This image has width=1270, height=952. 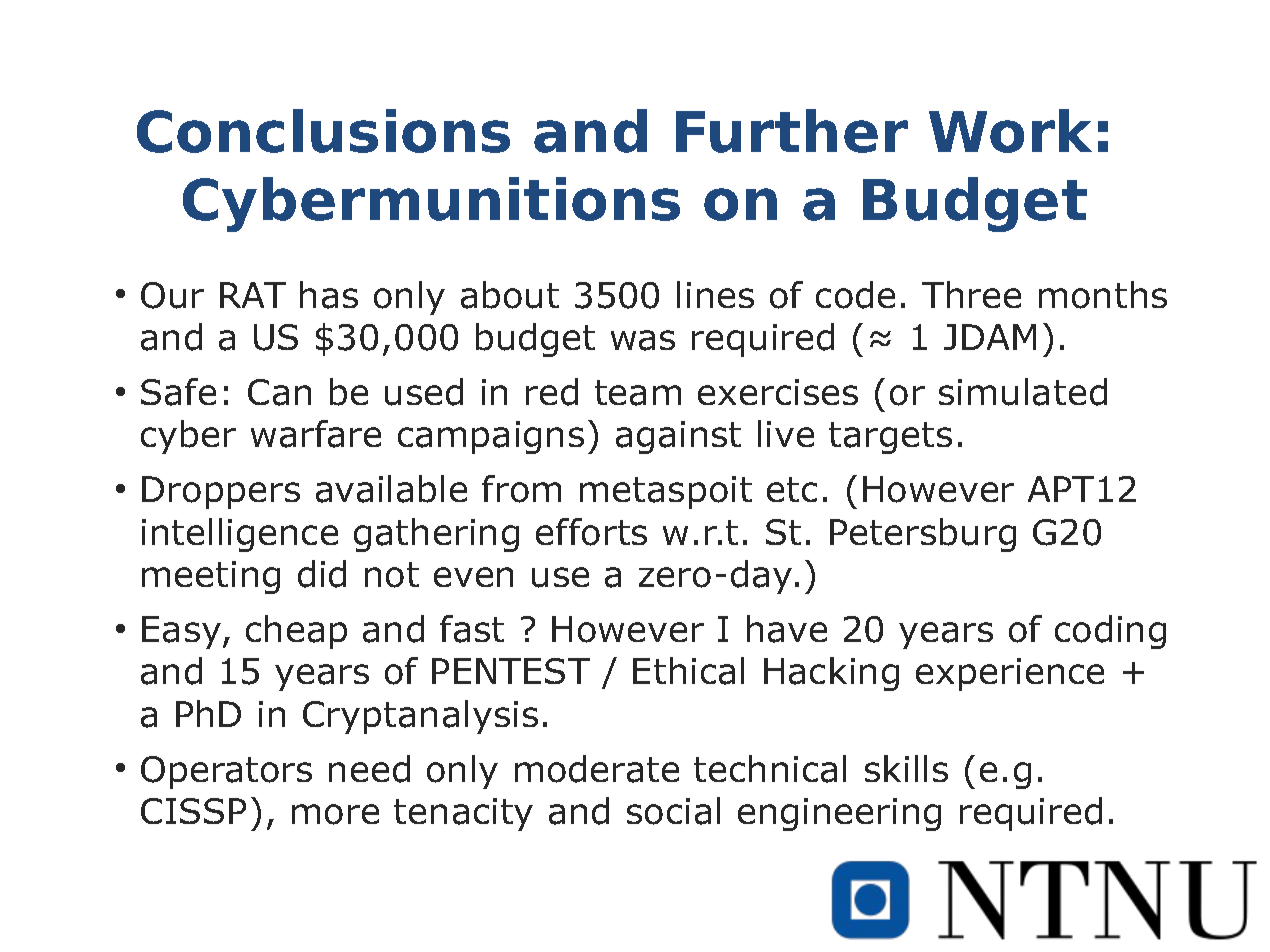 What do you see at coordinates (335, 814) in the image?
I see `more` at bounding box center [335, 814].
